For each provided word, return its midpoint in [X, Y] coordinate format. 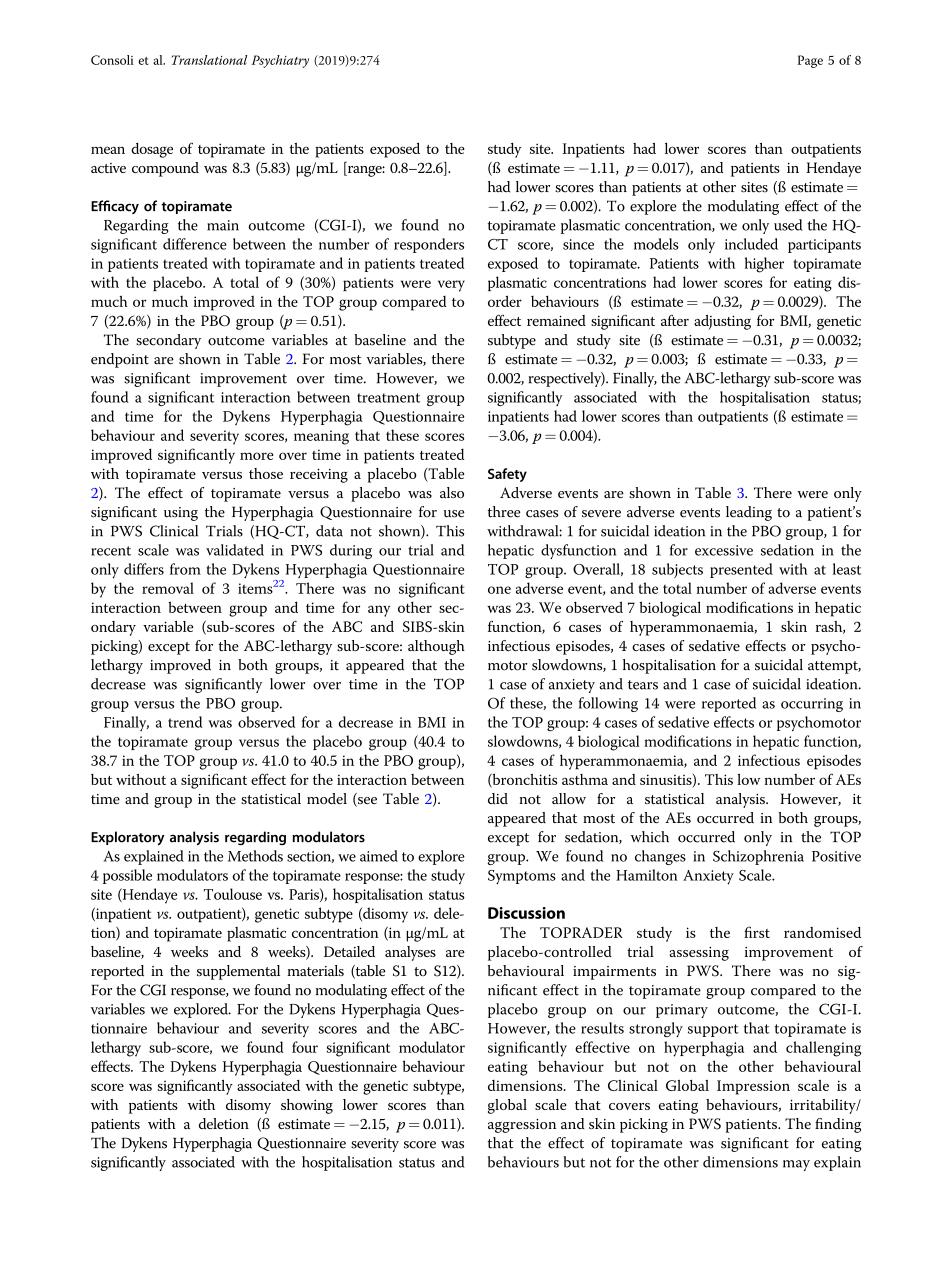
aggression [522, 1126]
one [499, 590]
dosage [152, 150]
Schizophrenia [758, 857]
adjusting [722, 322]
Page [810, 61]
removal [168, 588]
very [451, 286]
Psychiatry [280, 61]
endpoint [120, 360]
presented [741, 570]
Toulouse [233, 894]
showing [307, 1106]
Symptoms [522, 877]
